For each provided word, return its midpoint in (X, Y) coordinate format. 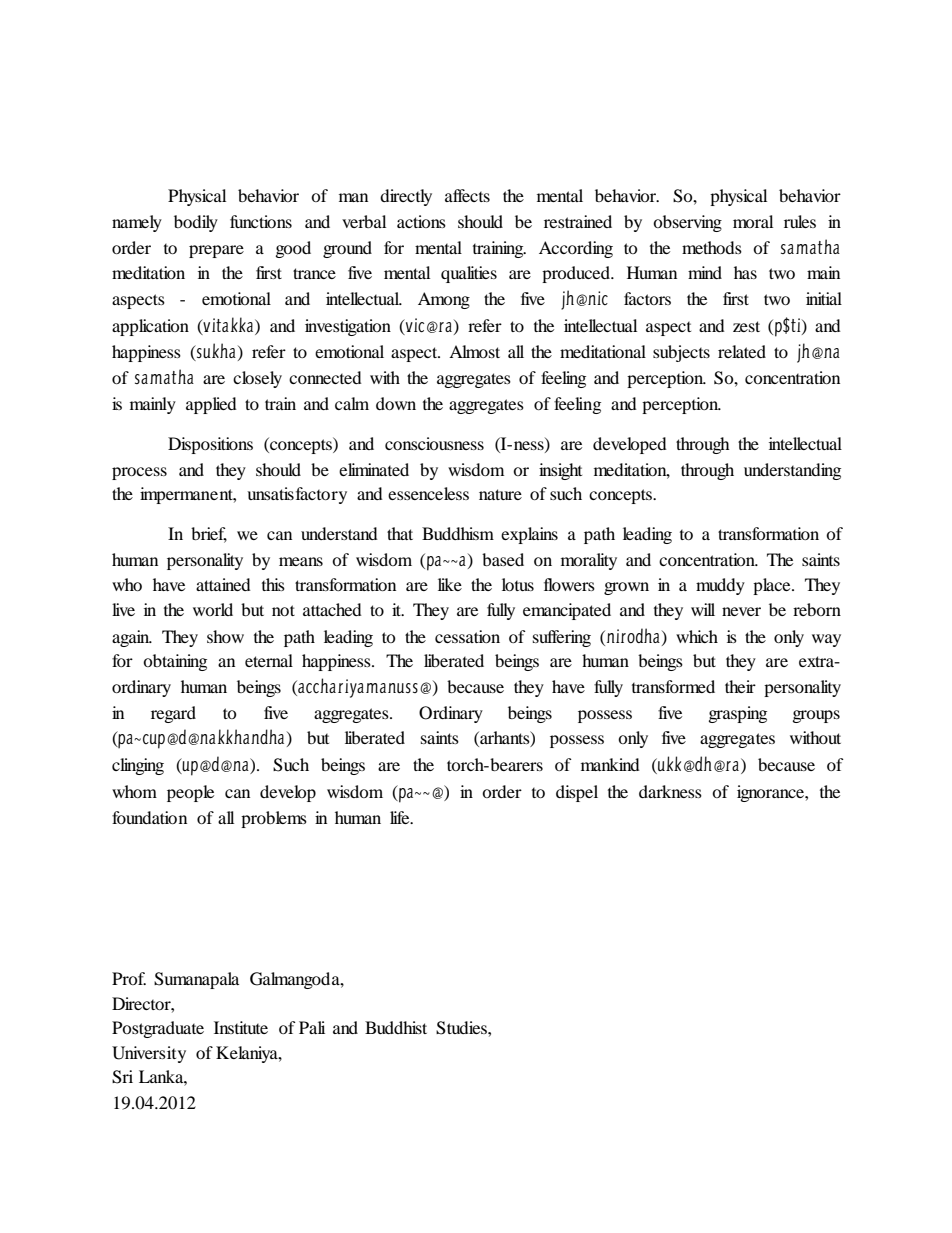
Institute (241, 1027)
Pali (312, 1027)
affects (467, 195)
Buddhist (396, 1027)
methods (712, 247)
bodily (196, 223)
